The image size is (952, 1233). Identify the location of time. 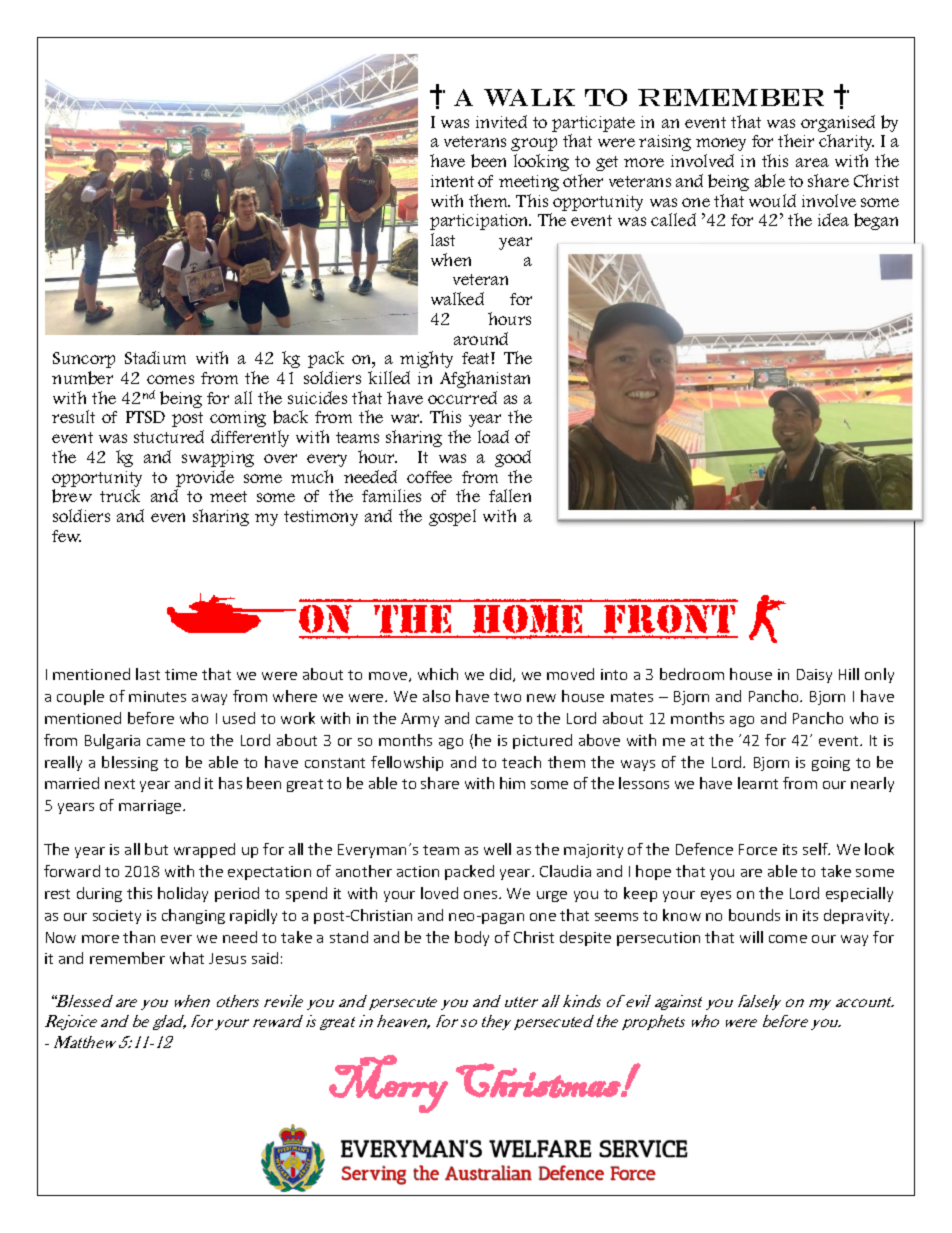
(181, 674).
